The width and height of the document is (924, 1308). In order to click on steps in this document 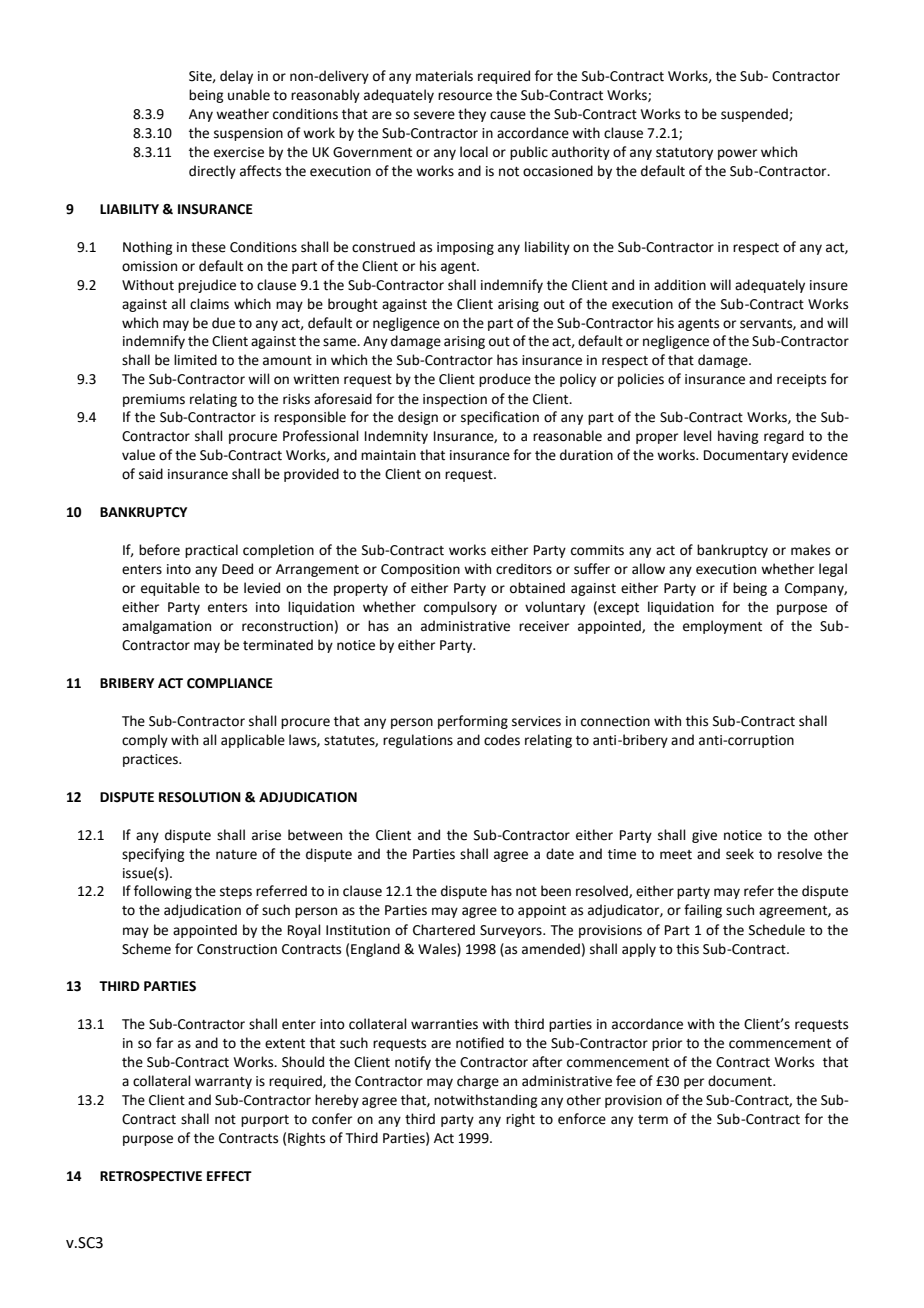, I will do `click(236, 893)`.
